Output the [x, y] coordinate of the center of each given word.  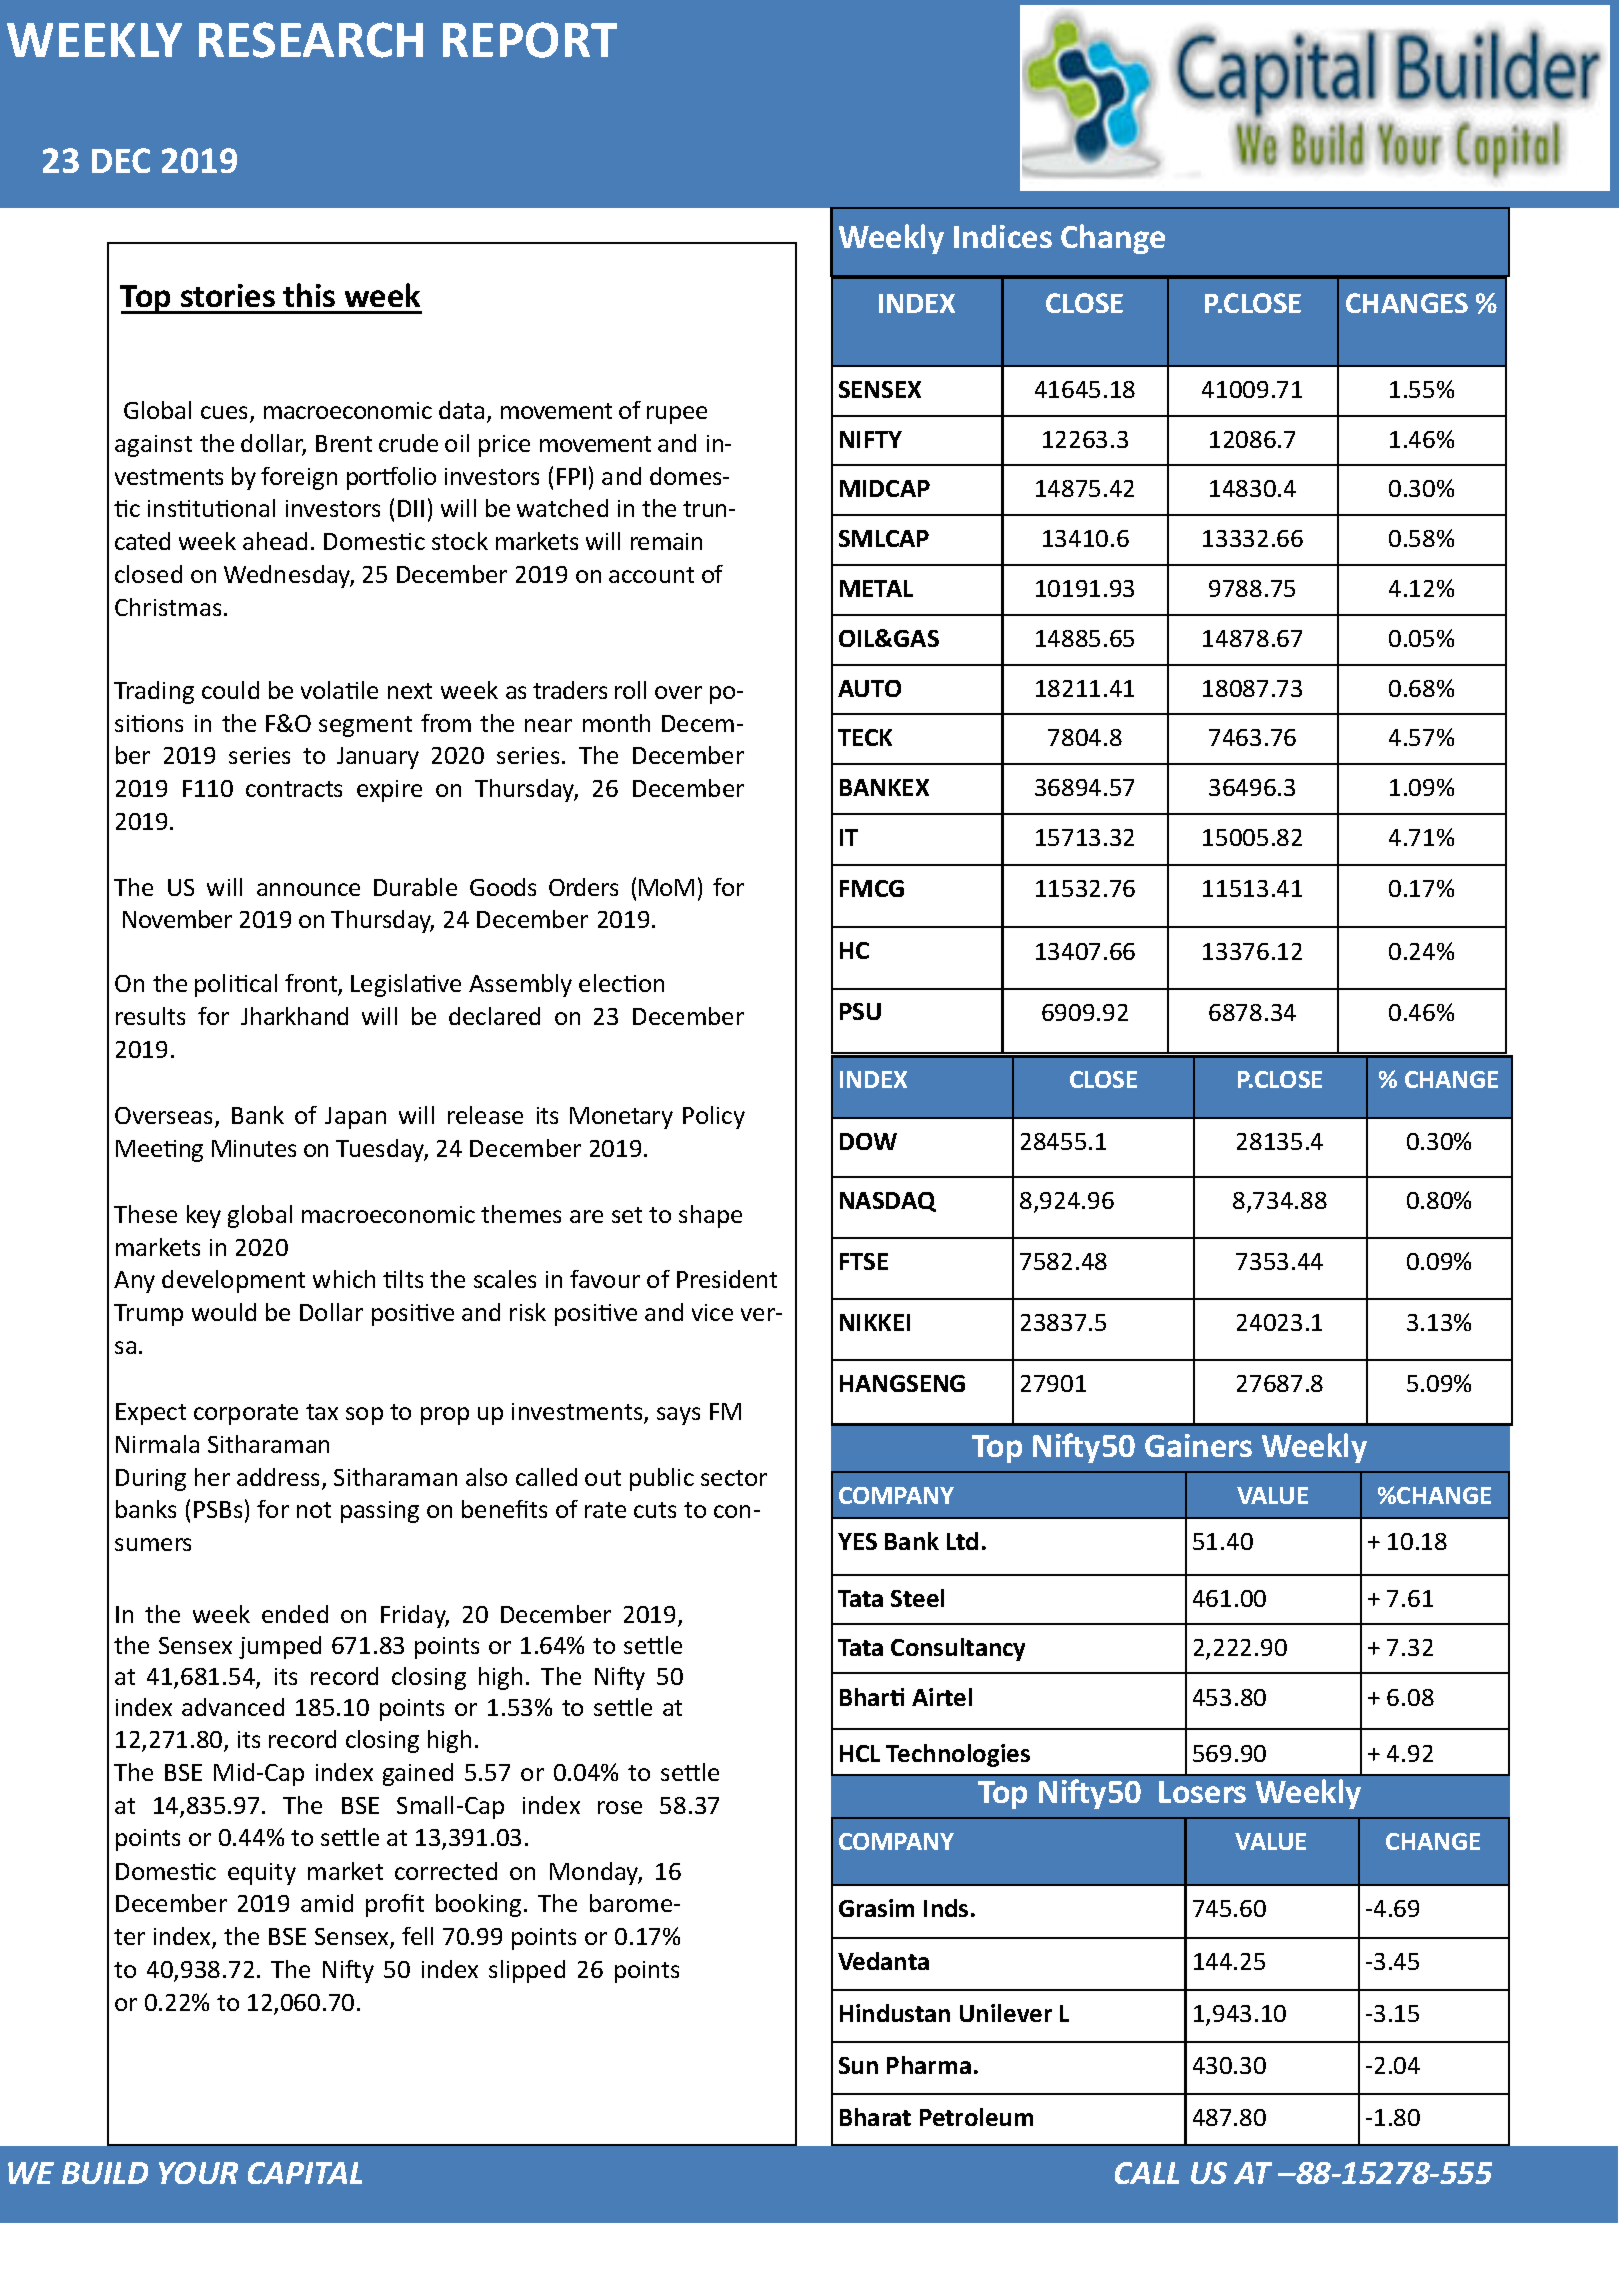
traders [570, 690]
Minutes [254, 1148]
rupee [677, 415]
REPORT [530, 40]
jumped [280, 1647]
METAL [876, 588]
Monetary [621, 1118]
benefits [504, 1509]
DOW [868, 1141]
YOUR [198, 2173]
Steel [917, 1598]
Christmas [168, 607]
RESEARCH [311, 40]
